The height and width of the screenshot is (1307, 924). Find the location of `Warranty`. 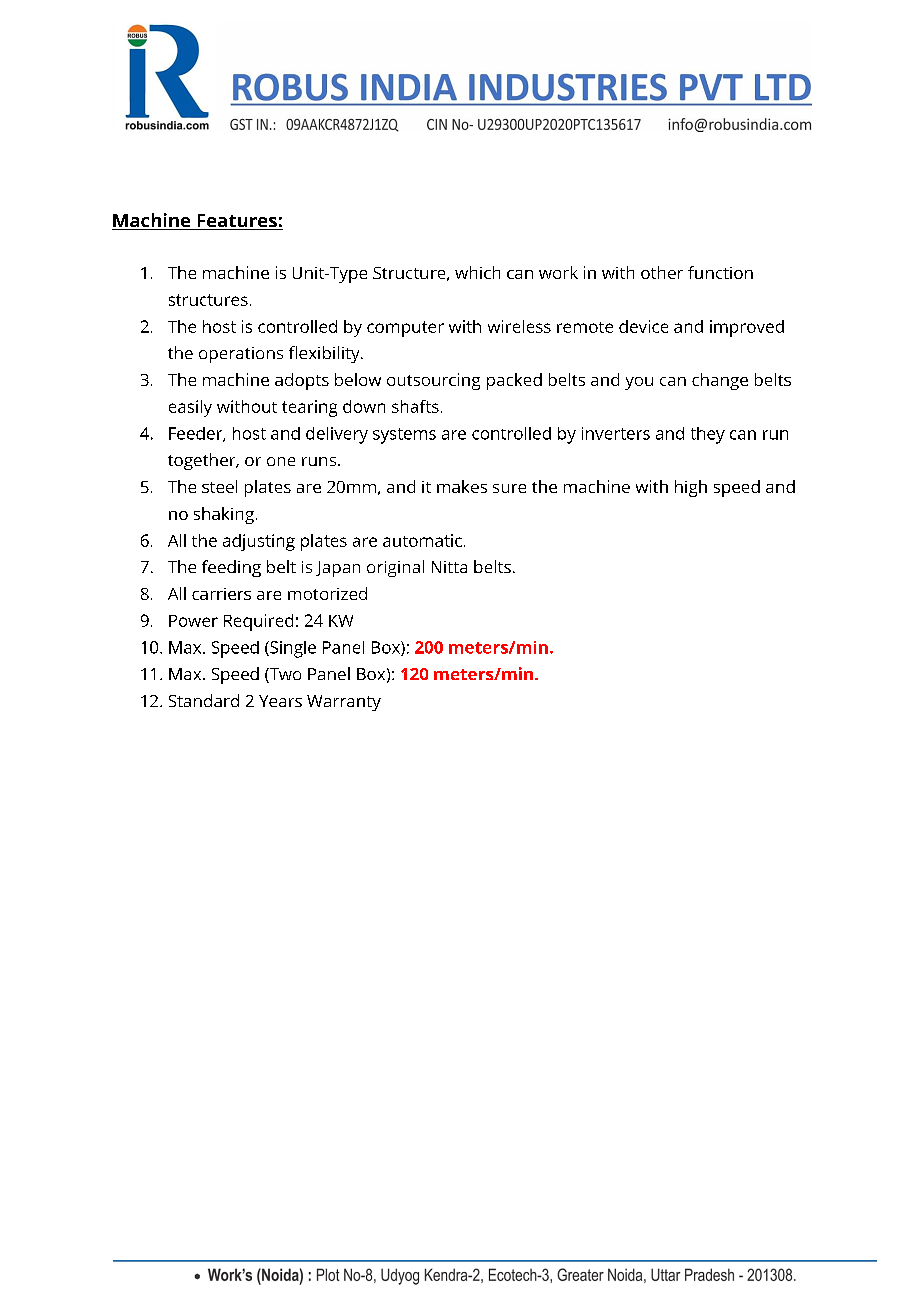

Warranty is located at coordinates (344, 703).
